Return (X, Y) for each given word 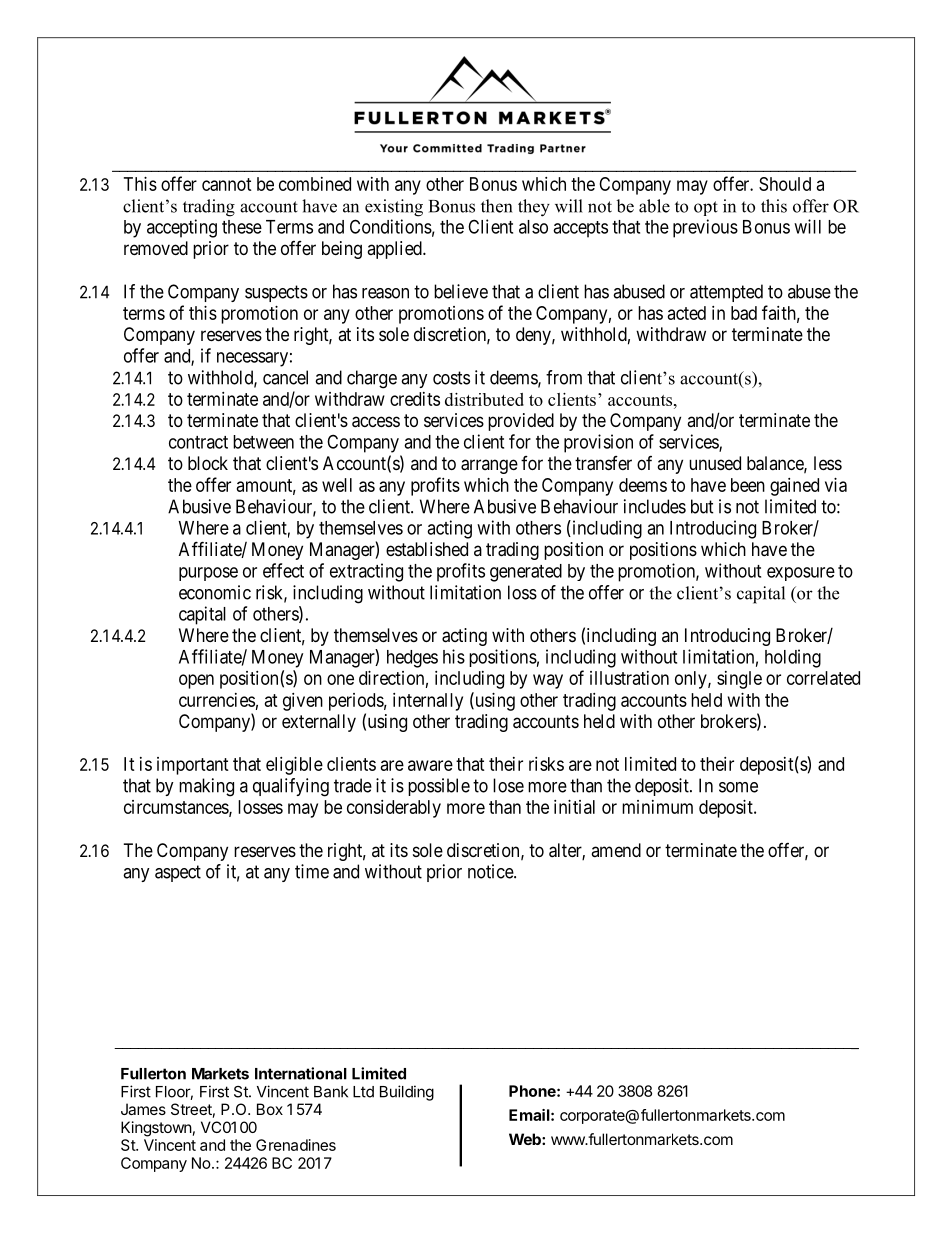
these (242, 227)
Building (407, 1093)
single (739, 680)
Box (270, 1109)
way (548, 681)
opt (706, 208)
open (196, 681)
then (496, 206)
